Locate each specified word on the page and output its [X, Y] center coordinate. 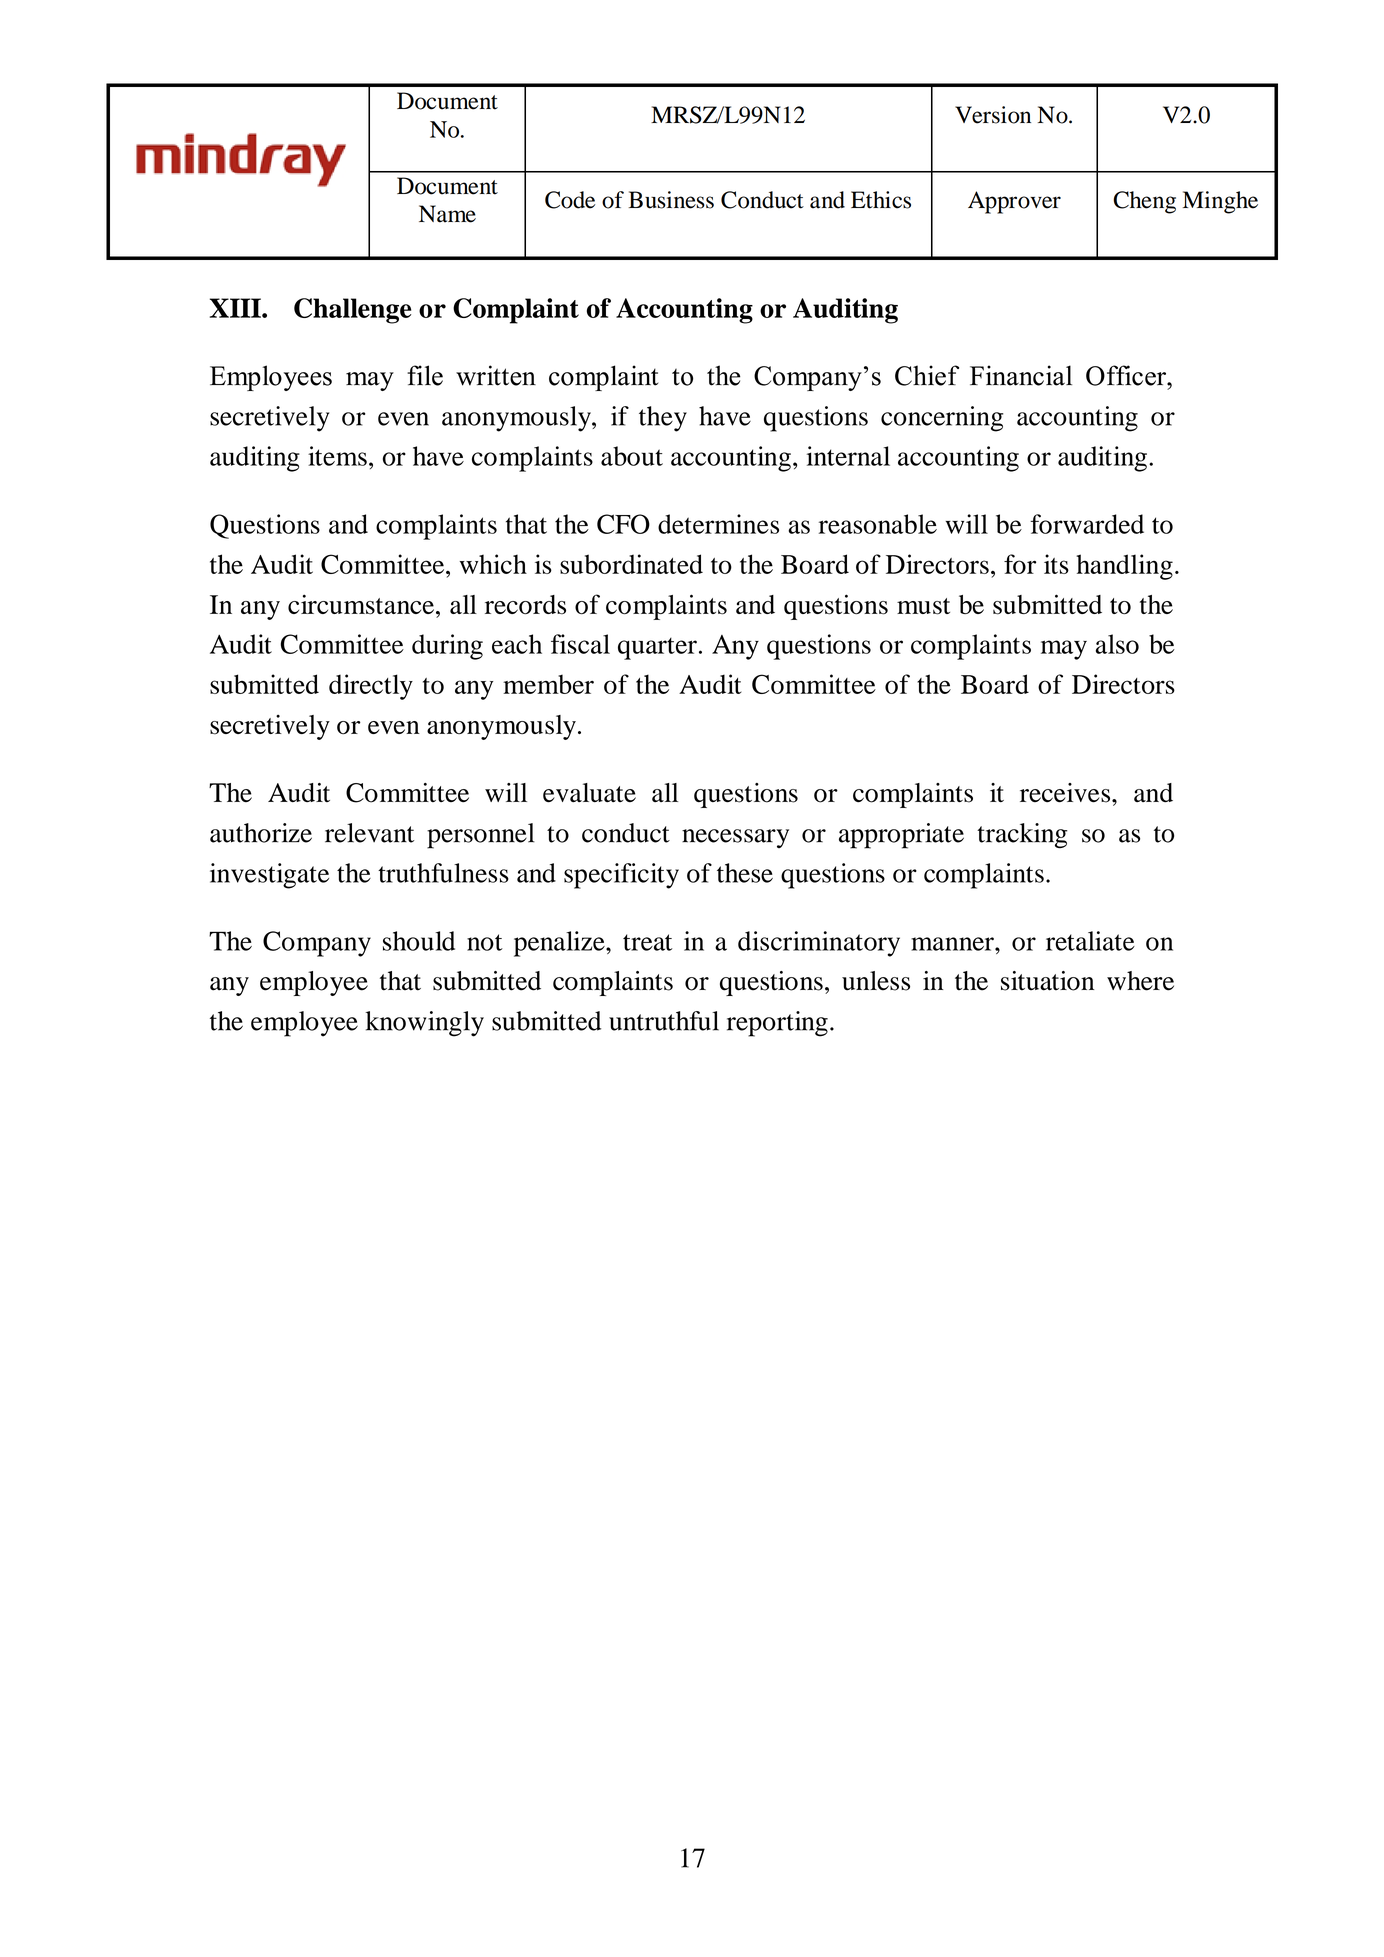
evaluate [589, 793]
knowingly [424, 1024]
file [425, 375]
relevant [369, 833]
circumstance [361, 604]
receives [1066, 793]
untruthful [664, 1021]
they [663, 419]
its [1056, 564]
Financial [1021, 375]
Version [993, 115]
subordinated [631, 564]
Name [447, 214]
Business [671, 200]
